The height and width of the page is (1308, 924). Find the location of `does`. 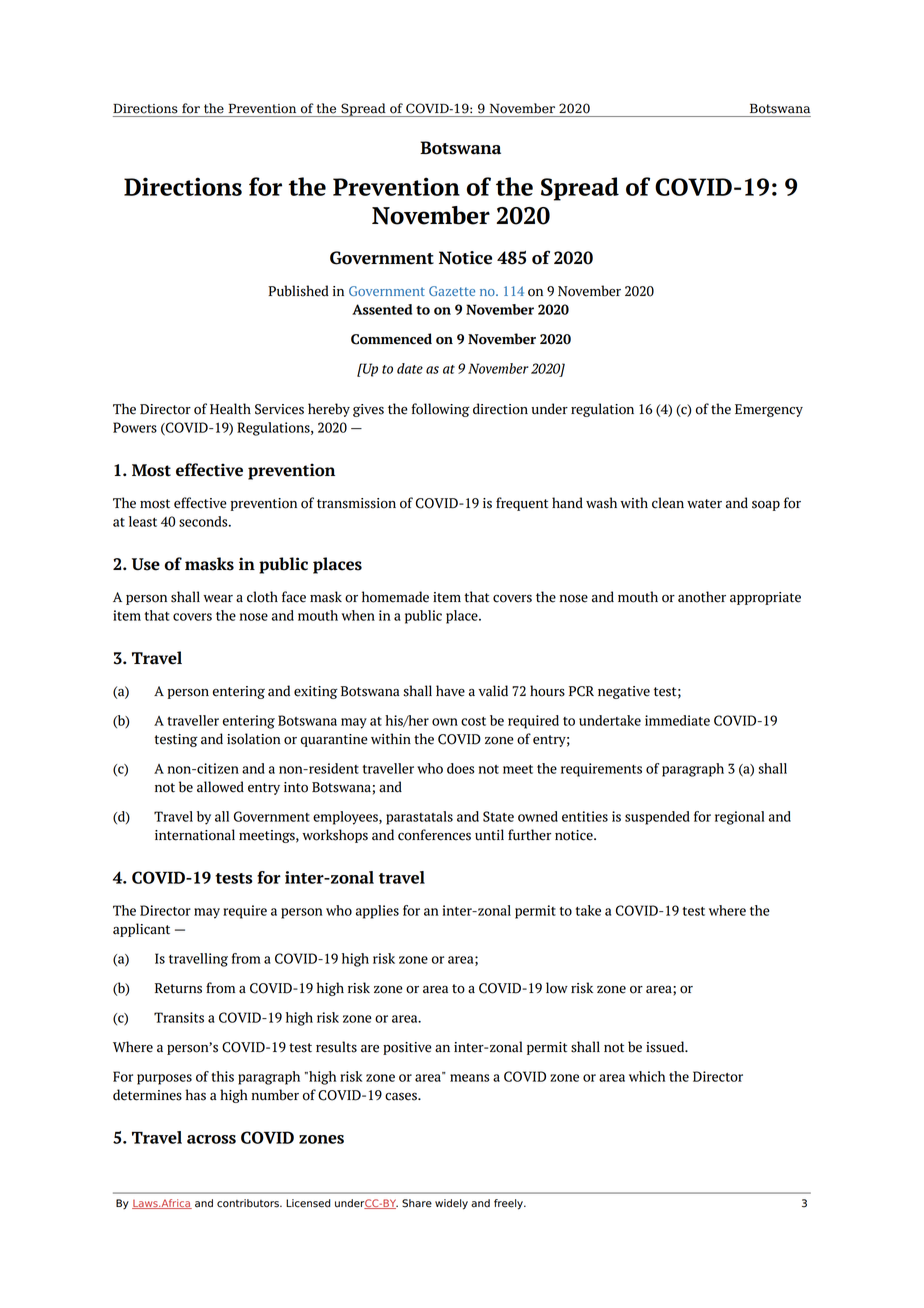

does is located at coordinates (461, 768).
